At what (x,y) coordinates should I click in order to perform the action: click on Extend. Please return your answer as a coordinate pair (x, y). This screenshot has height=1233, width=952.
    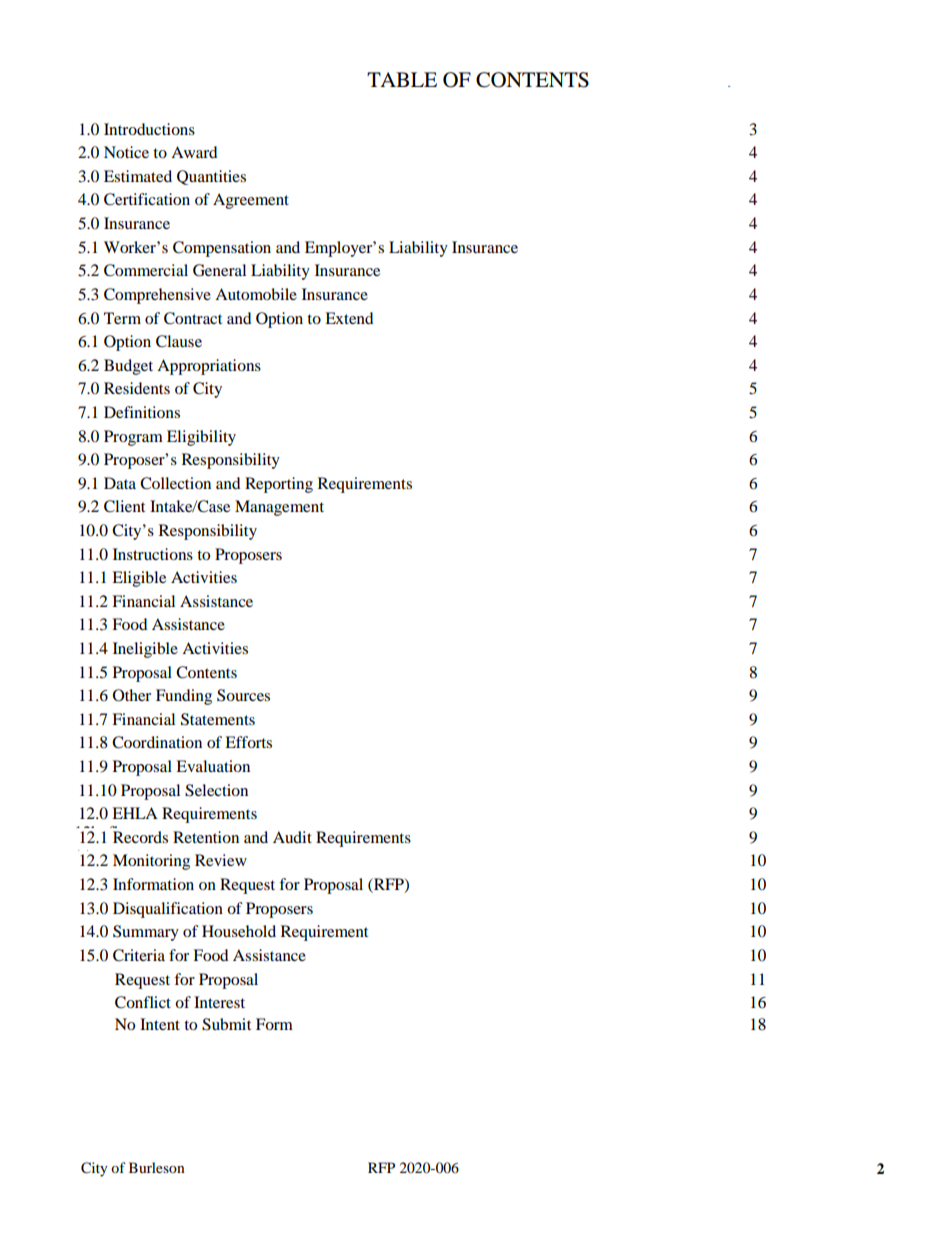
    Looking at the image, I should click on (349, 318).
